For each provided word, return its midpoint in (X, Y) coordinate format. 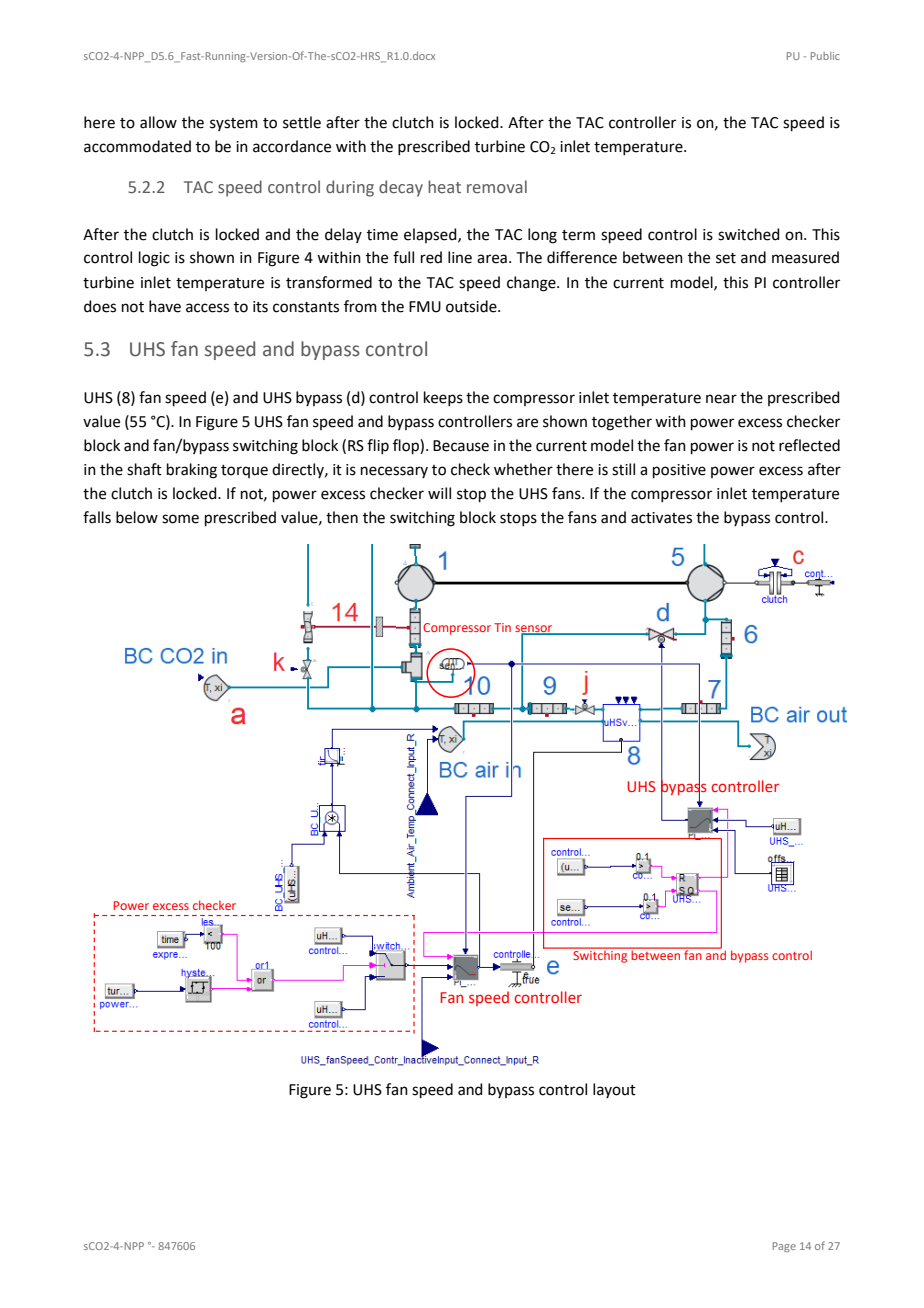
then (342, 517)
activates (661, 518)
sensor (535, 629)
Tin (502, 627)
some (180, 519)
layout (614, 1090)
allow (158, 122)
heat (444, 187)
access (207, 308)
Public (825, 56)
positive (679, 471)
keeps (443, 398)
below (137, 517)
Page (784, 1247)
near (721, 399)
